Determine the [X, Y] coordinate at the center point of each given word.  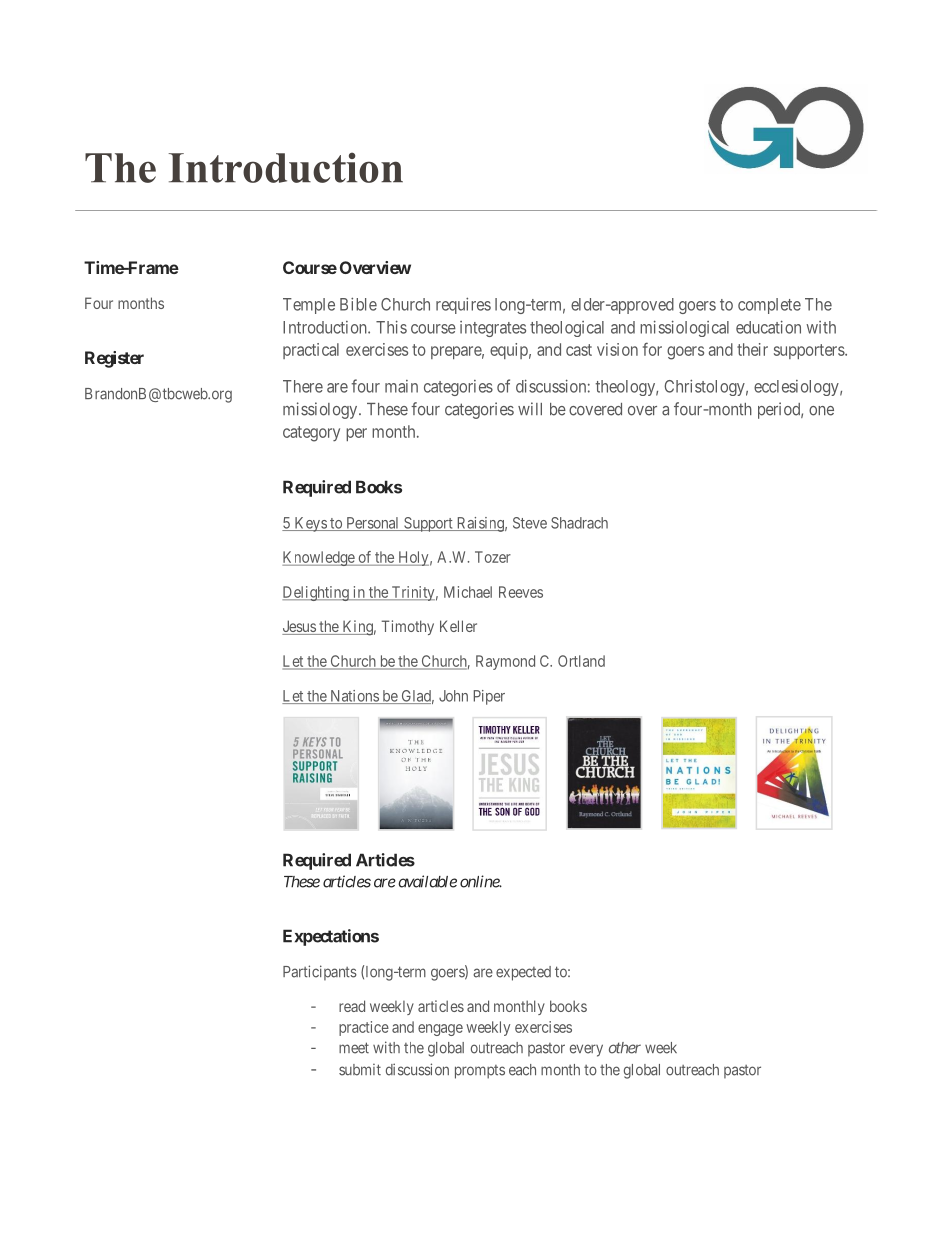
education [768, 327]
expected [523, 973]
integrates [493, 329]
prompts [480, 1072]
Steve [530, 523]
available [427, 881]
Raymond [505, 662]
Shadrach [579, 523]
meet [354, 1048]
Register [114, 359]
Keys [310, 524]
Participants [320, 973]
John [453, 696]
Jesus [299, 627]
